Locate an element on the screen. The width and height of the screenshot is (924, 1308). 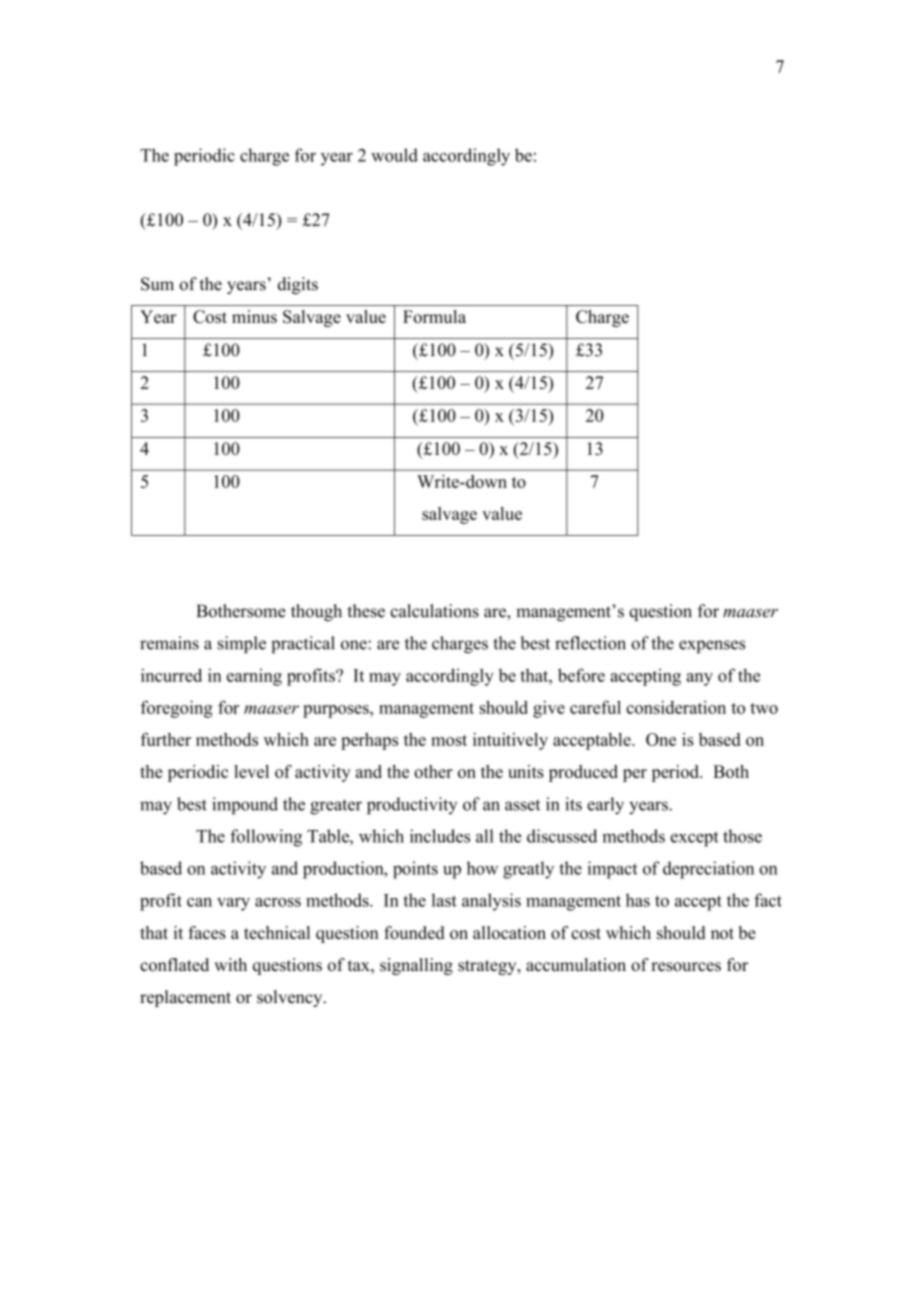
would is located at coordinates (394, 155).
